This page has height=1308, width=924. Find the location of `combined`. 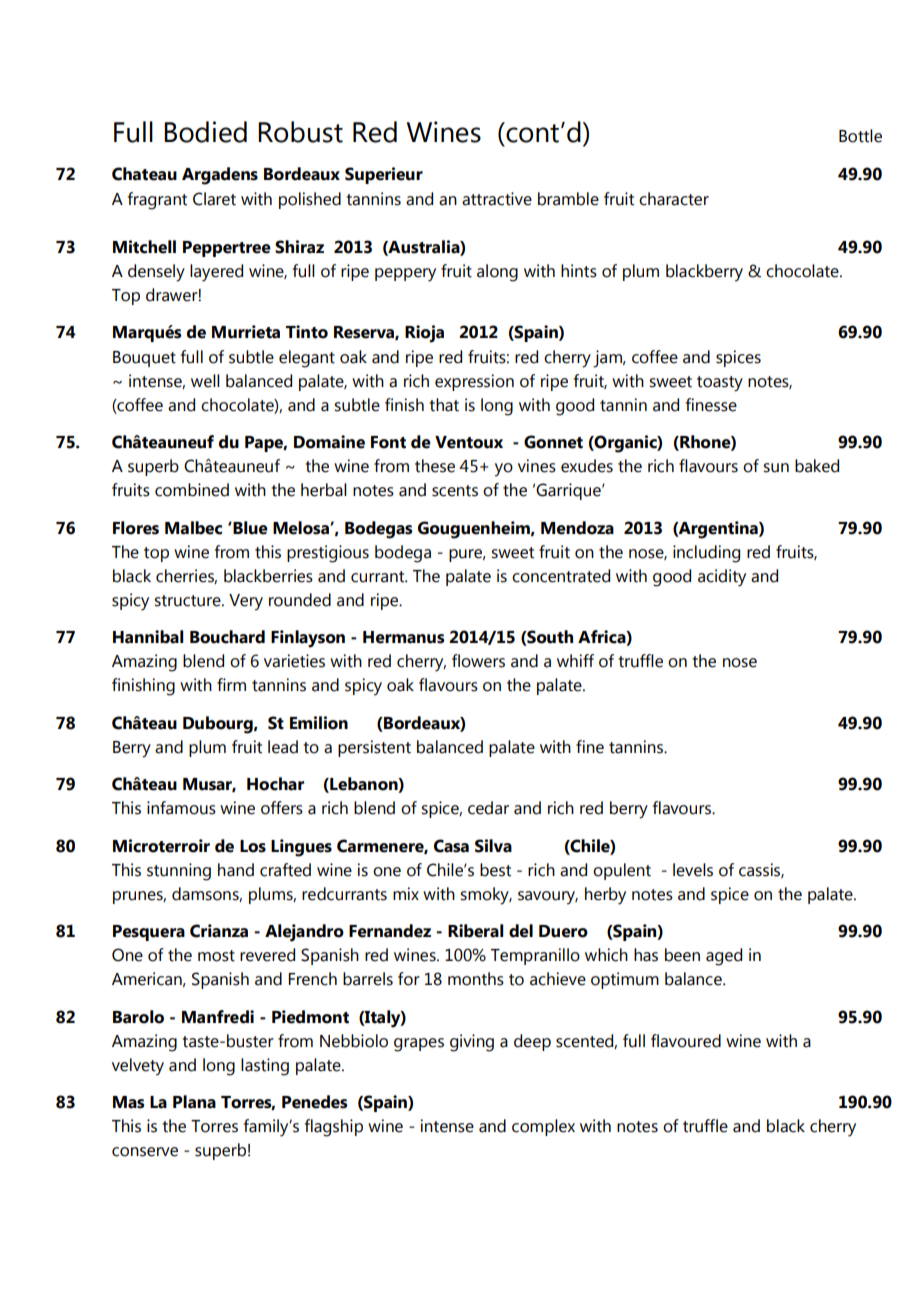

combined is located at coordinates (192, 490).
